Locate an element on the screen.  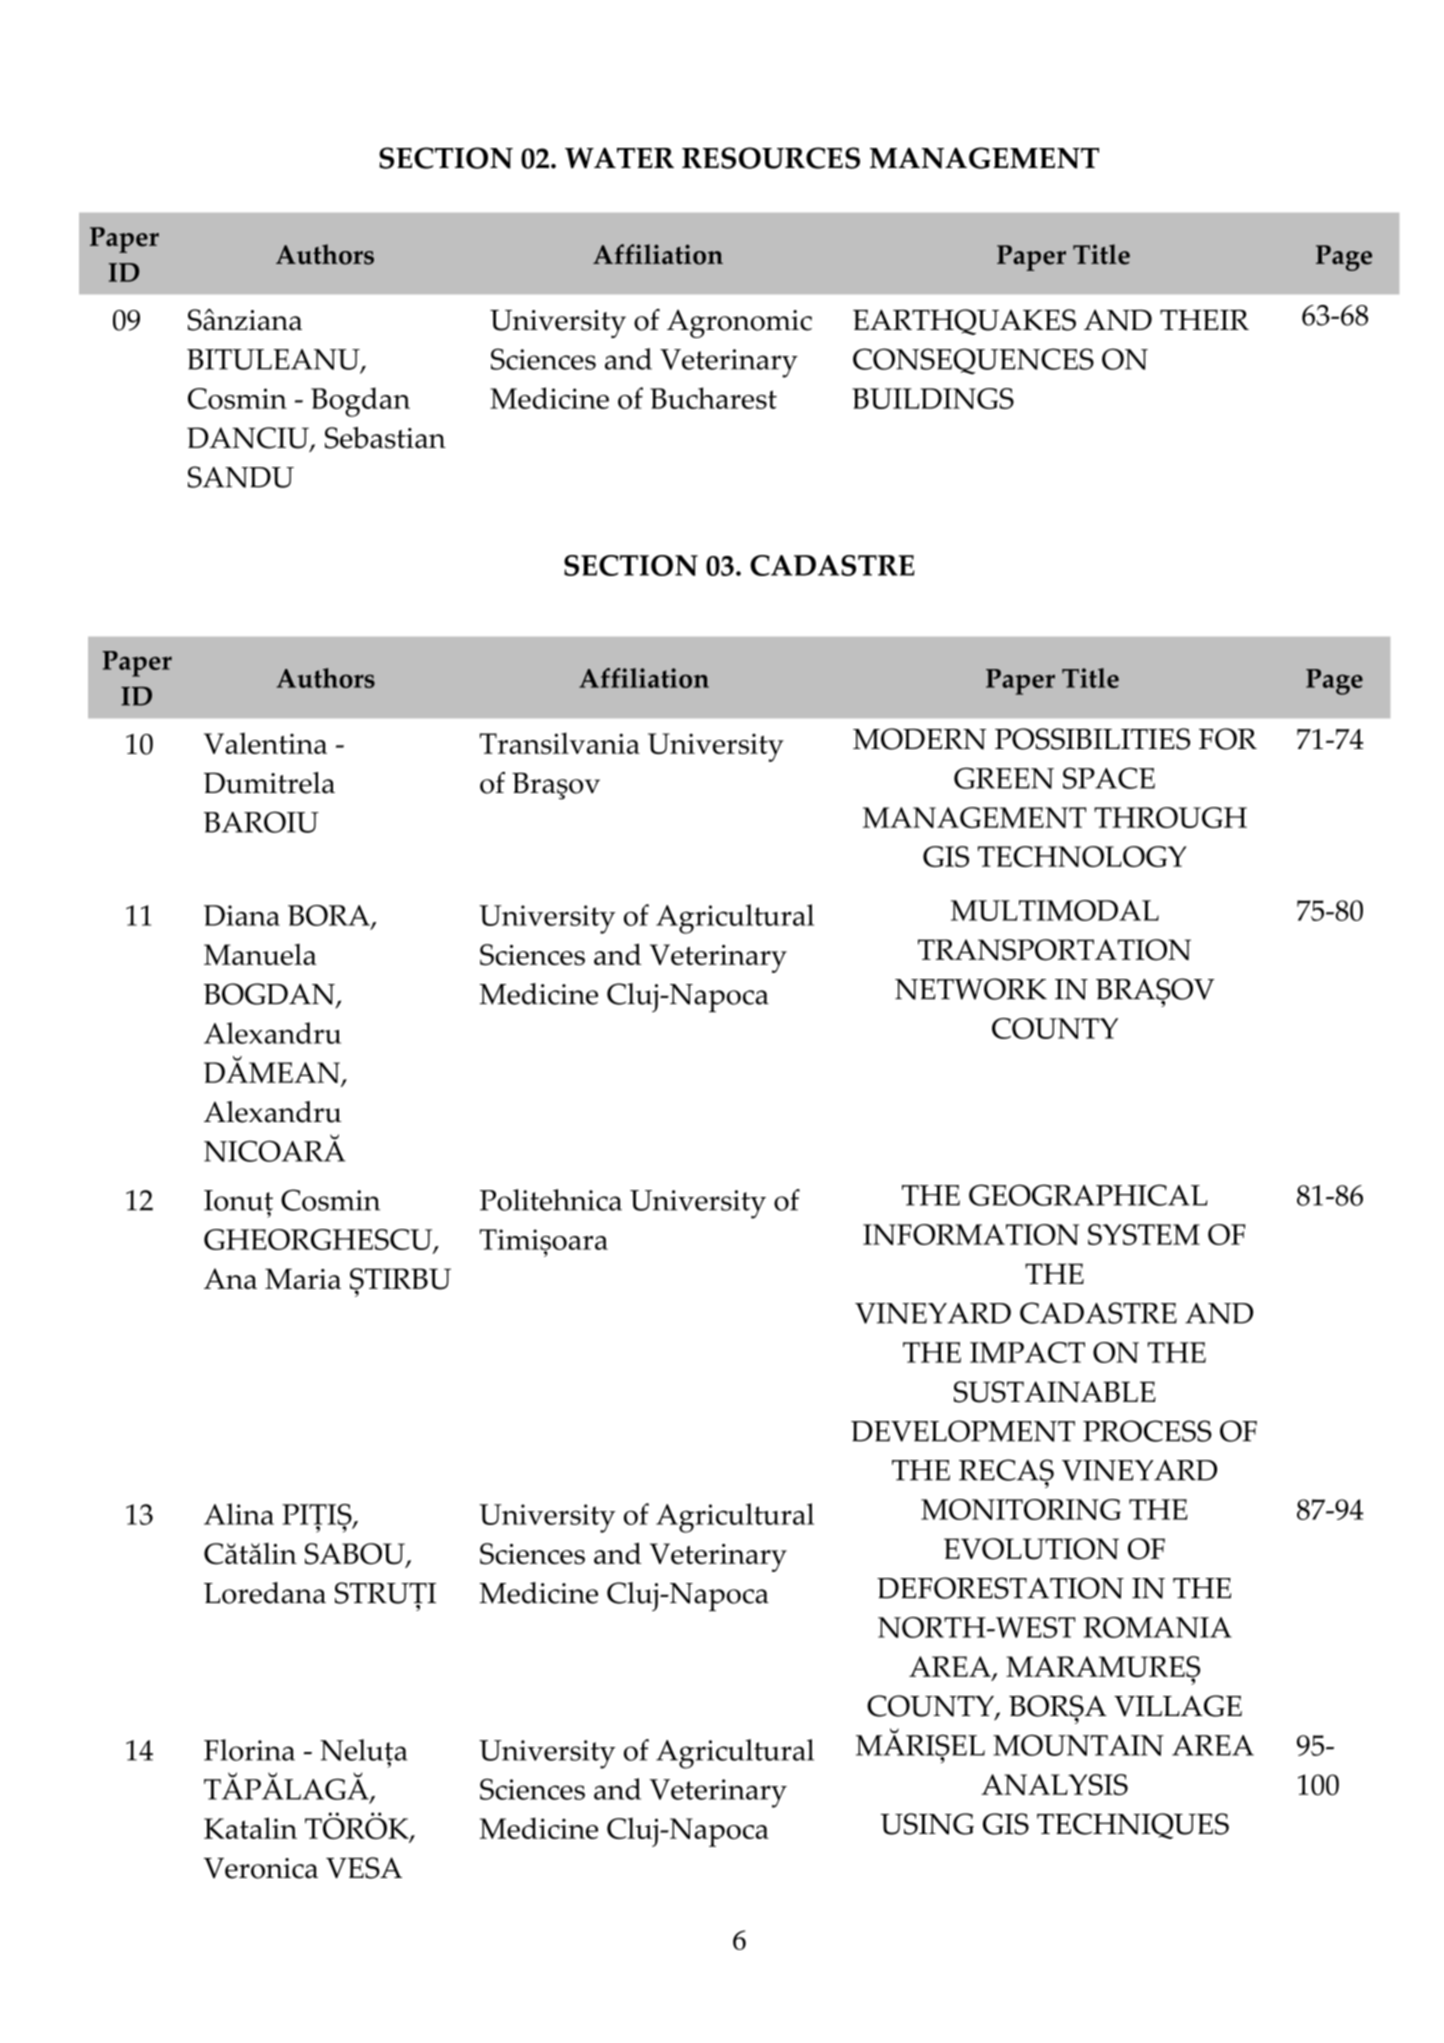
THEIR is located at coordinates (1204, 320).
